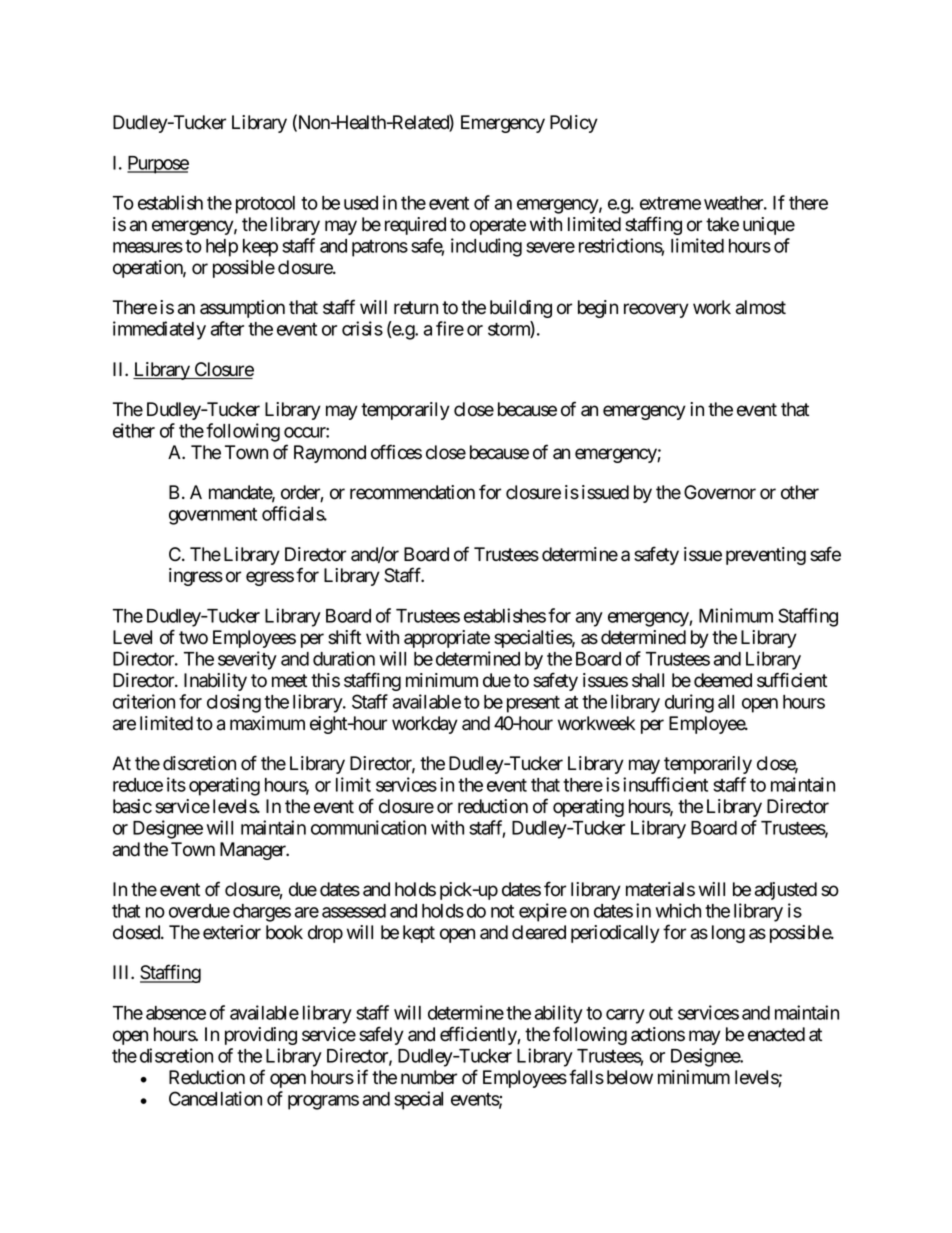 The width and height of the document is (952, 1233). I want to click on Cancellation, so click(215, 1098).
